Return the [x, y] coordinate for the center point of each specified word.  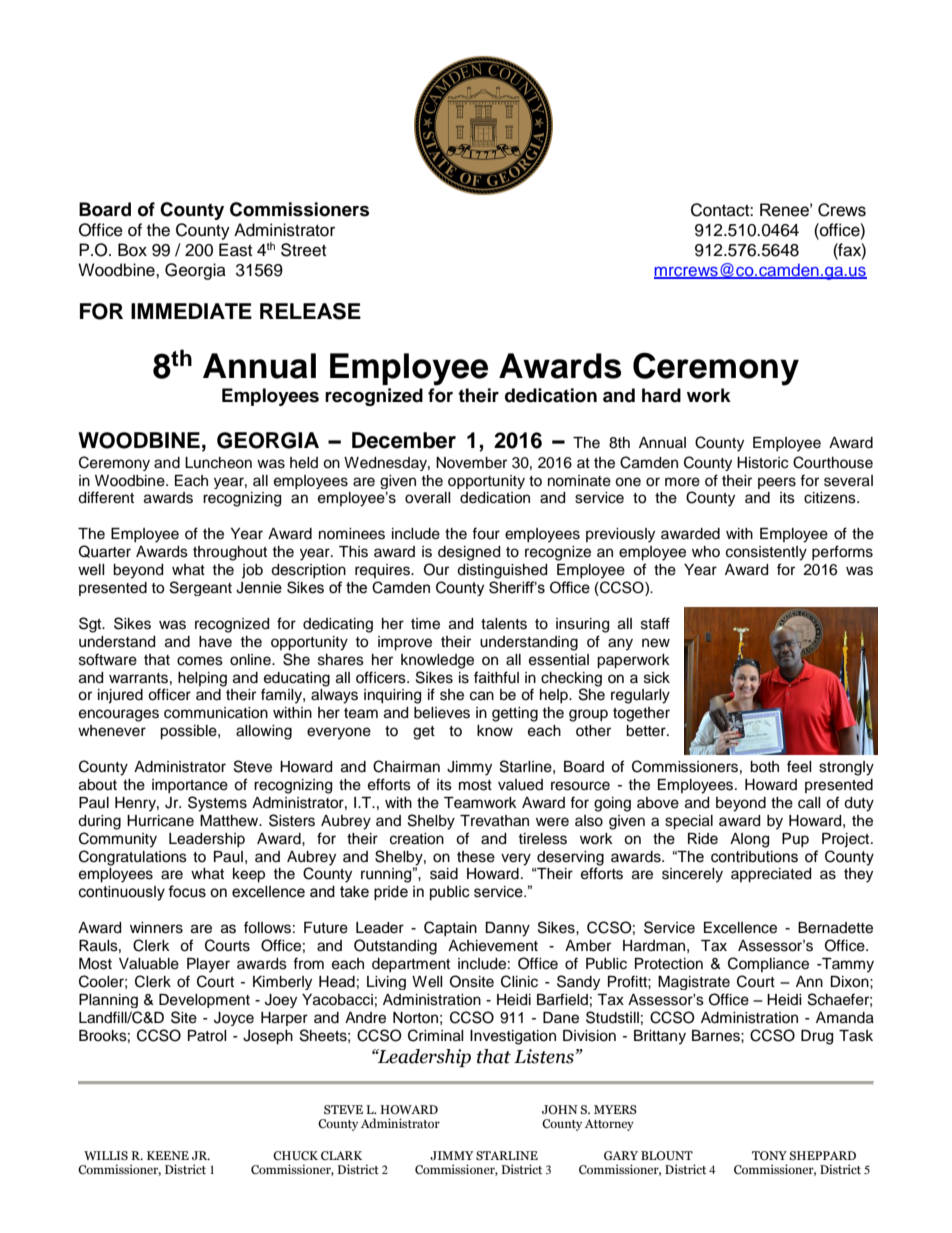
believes [442, 713]
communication [216, 713]
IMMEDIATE [191, 311]
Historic [762, 463]
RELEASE [310, 311]
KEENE [168, 1155]
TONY [769, 1155]
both [764, 767]
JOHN [560, 1109]
